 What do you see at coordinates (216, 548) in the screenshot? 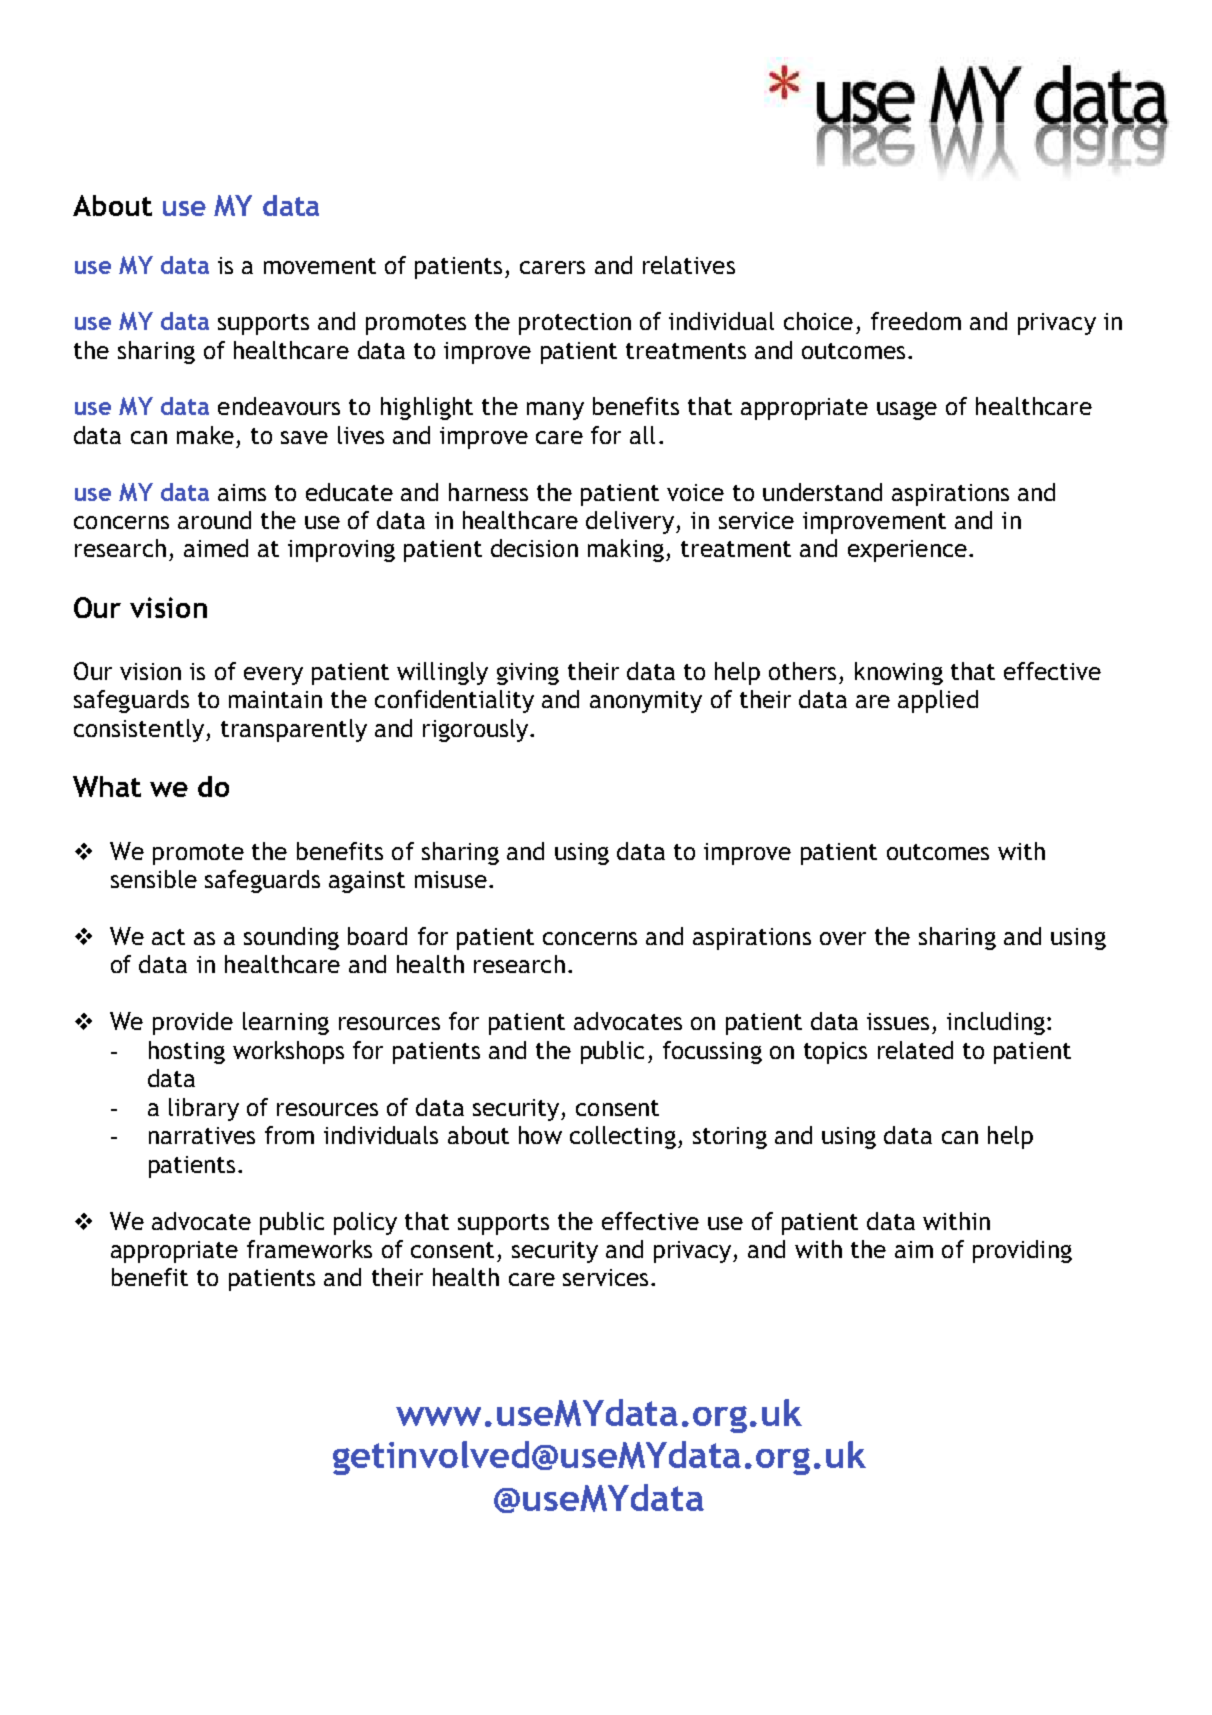
I see `aimed` at bounding box center [216, 548].
